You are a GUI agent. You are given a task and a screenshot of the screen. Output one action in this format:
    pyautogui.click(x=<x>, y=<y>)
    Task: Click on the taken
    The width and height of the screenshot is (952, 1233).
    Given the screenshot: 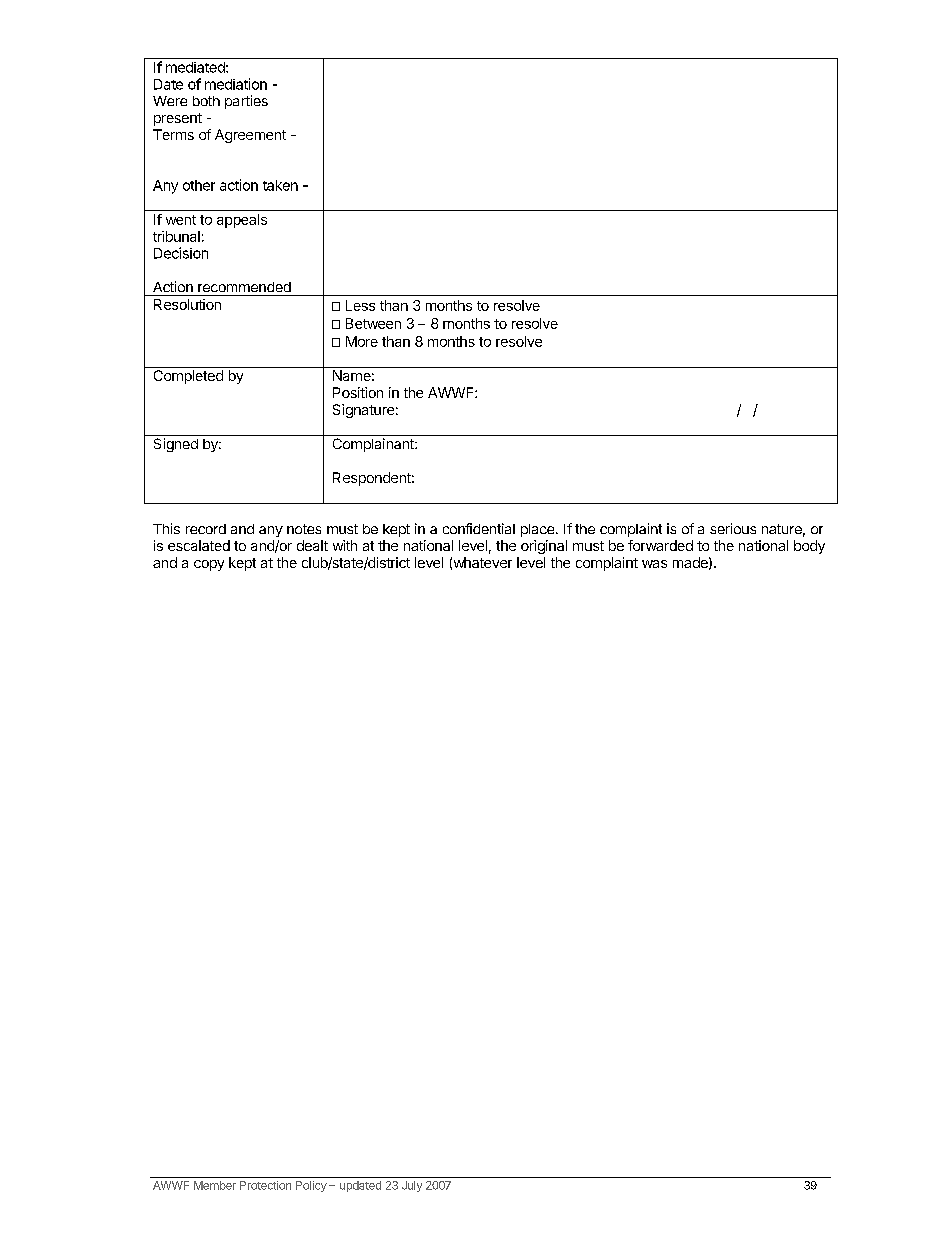 What is the action you would take?
    pyautogui.click(x=280, y=185)
